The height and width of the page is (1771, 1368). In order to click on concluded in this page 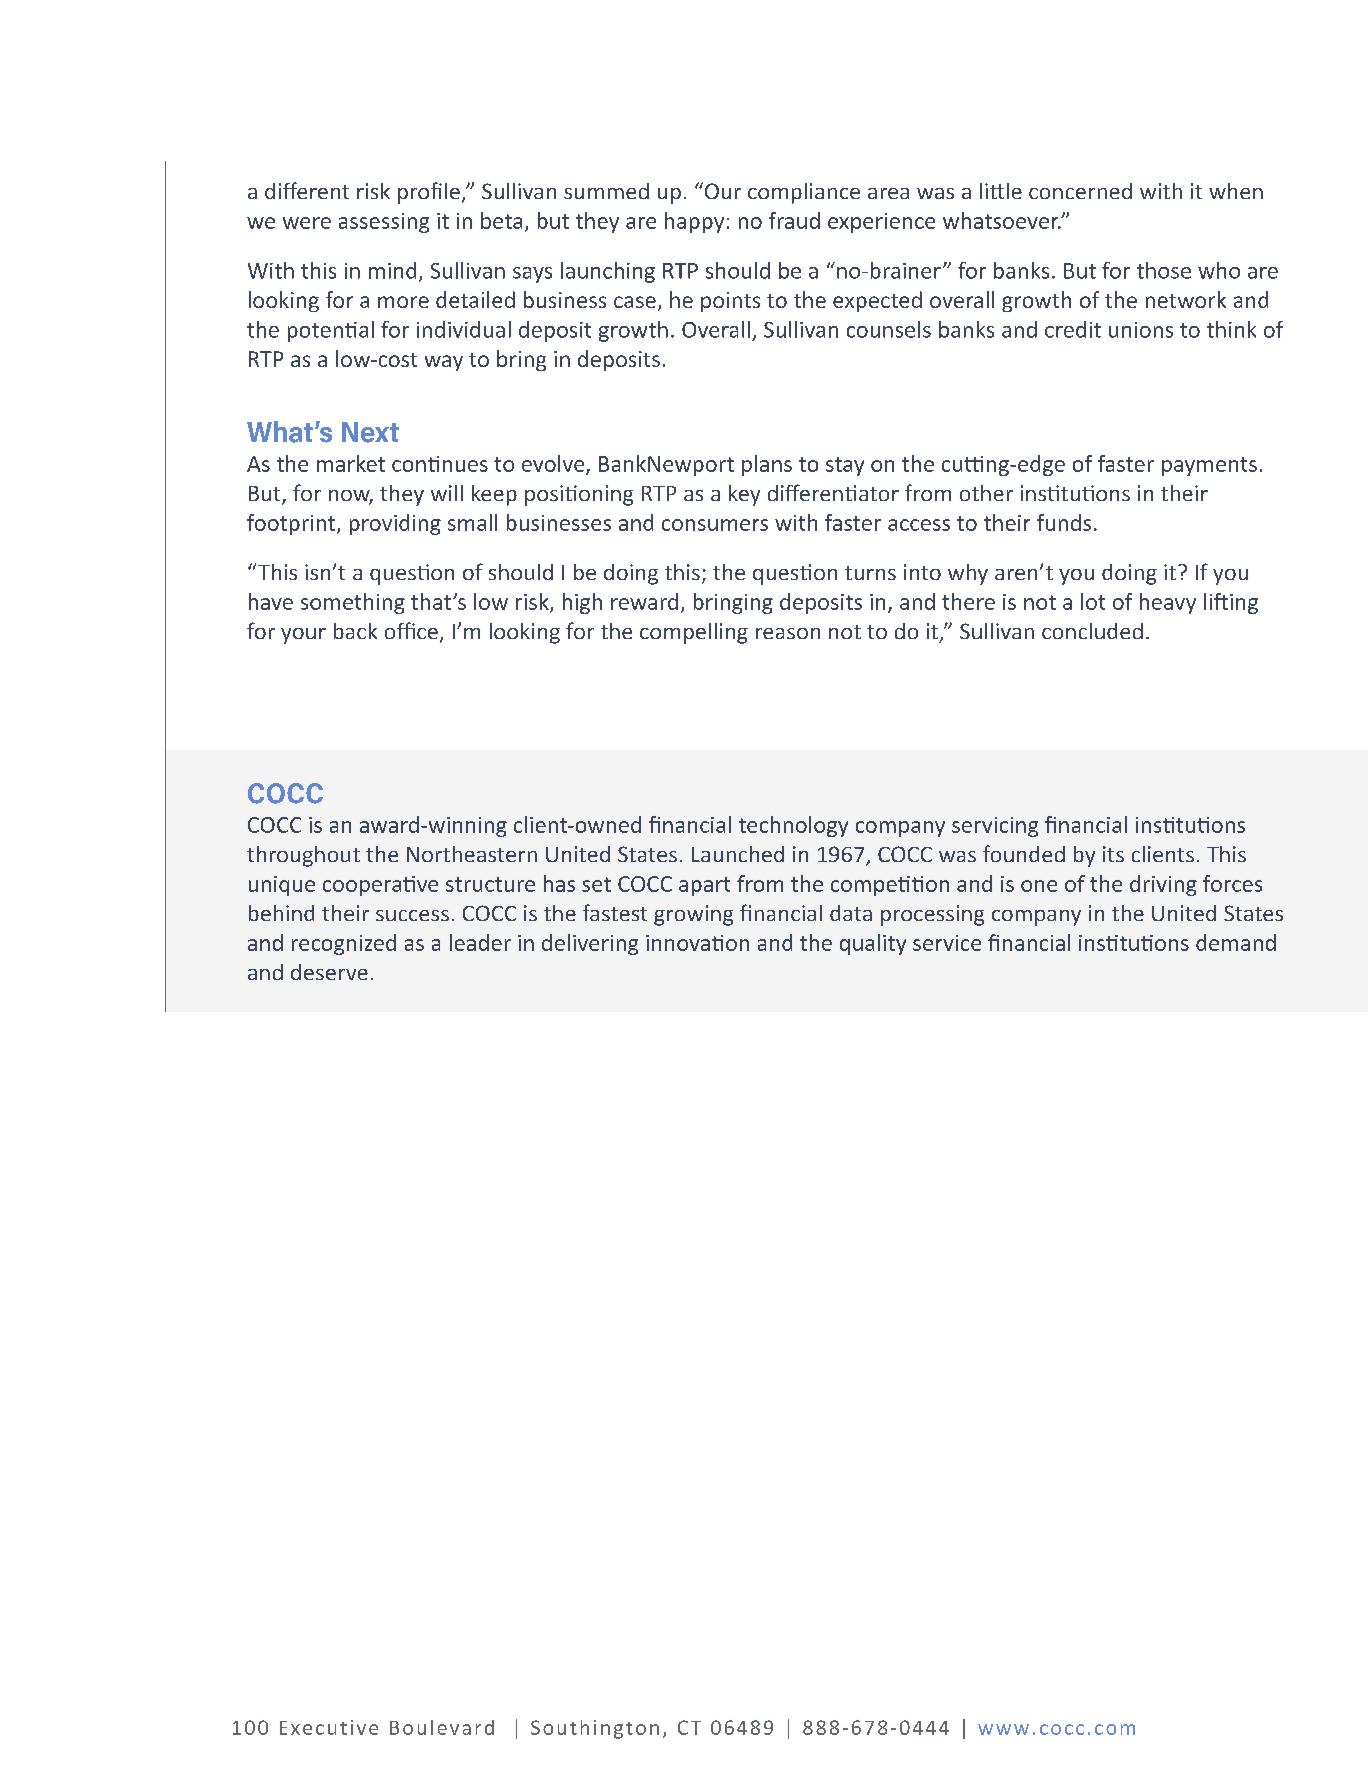, I will do `click(1092, 631)`.
